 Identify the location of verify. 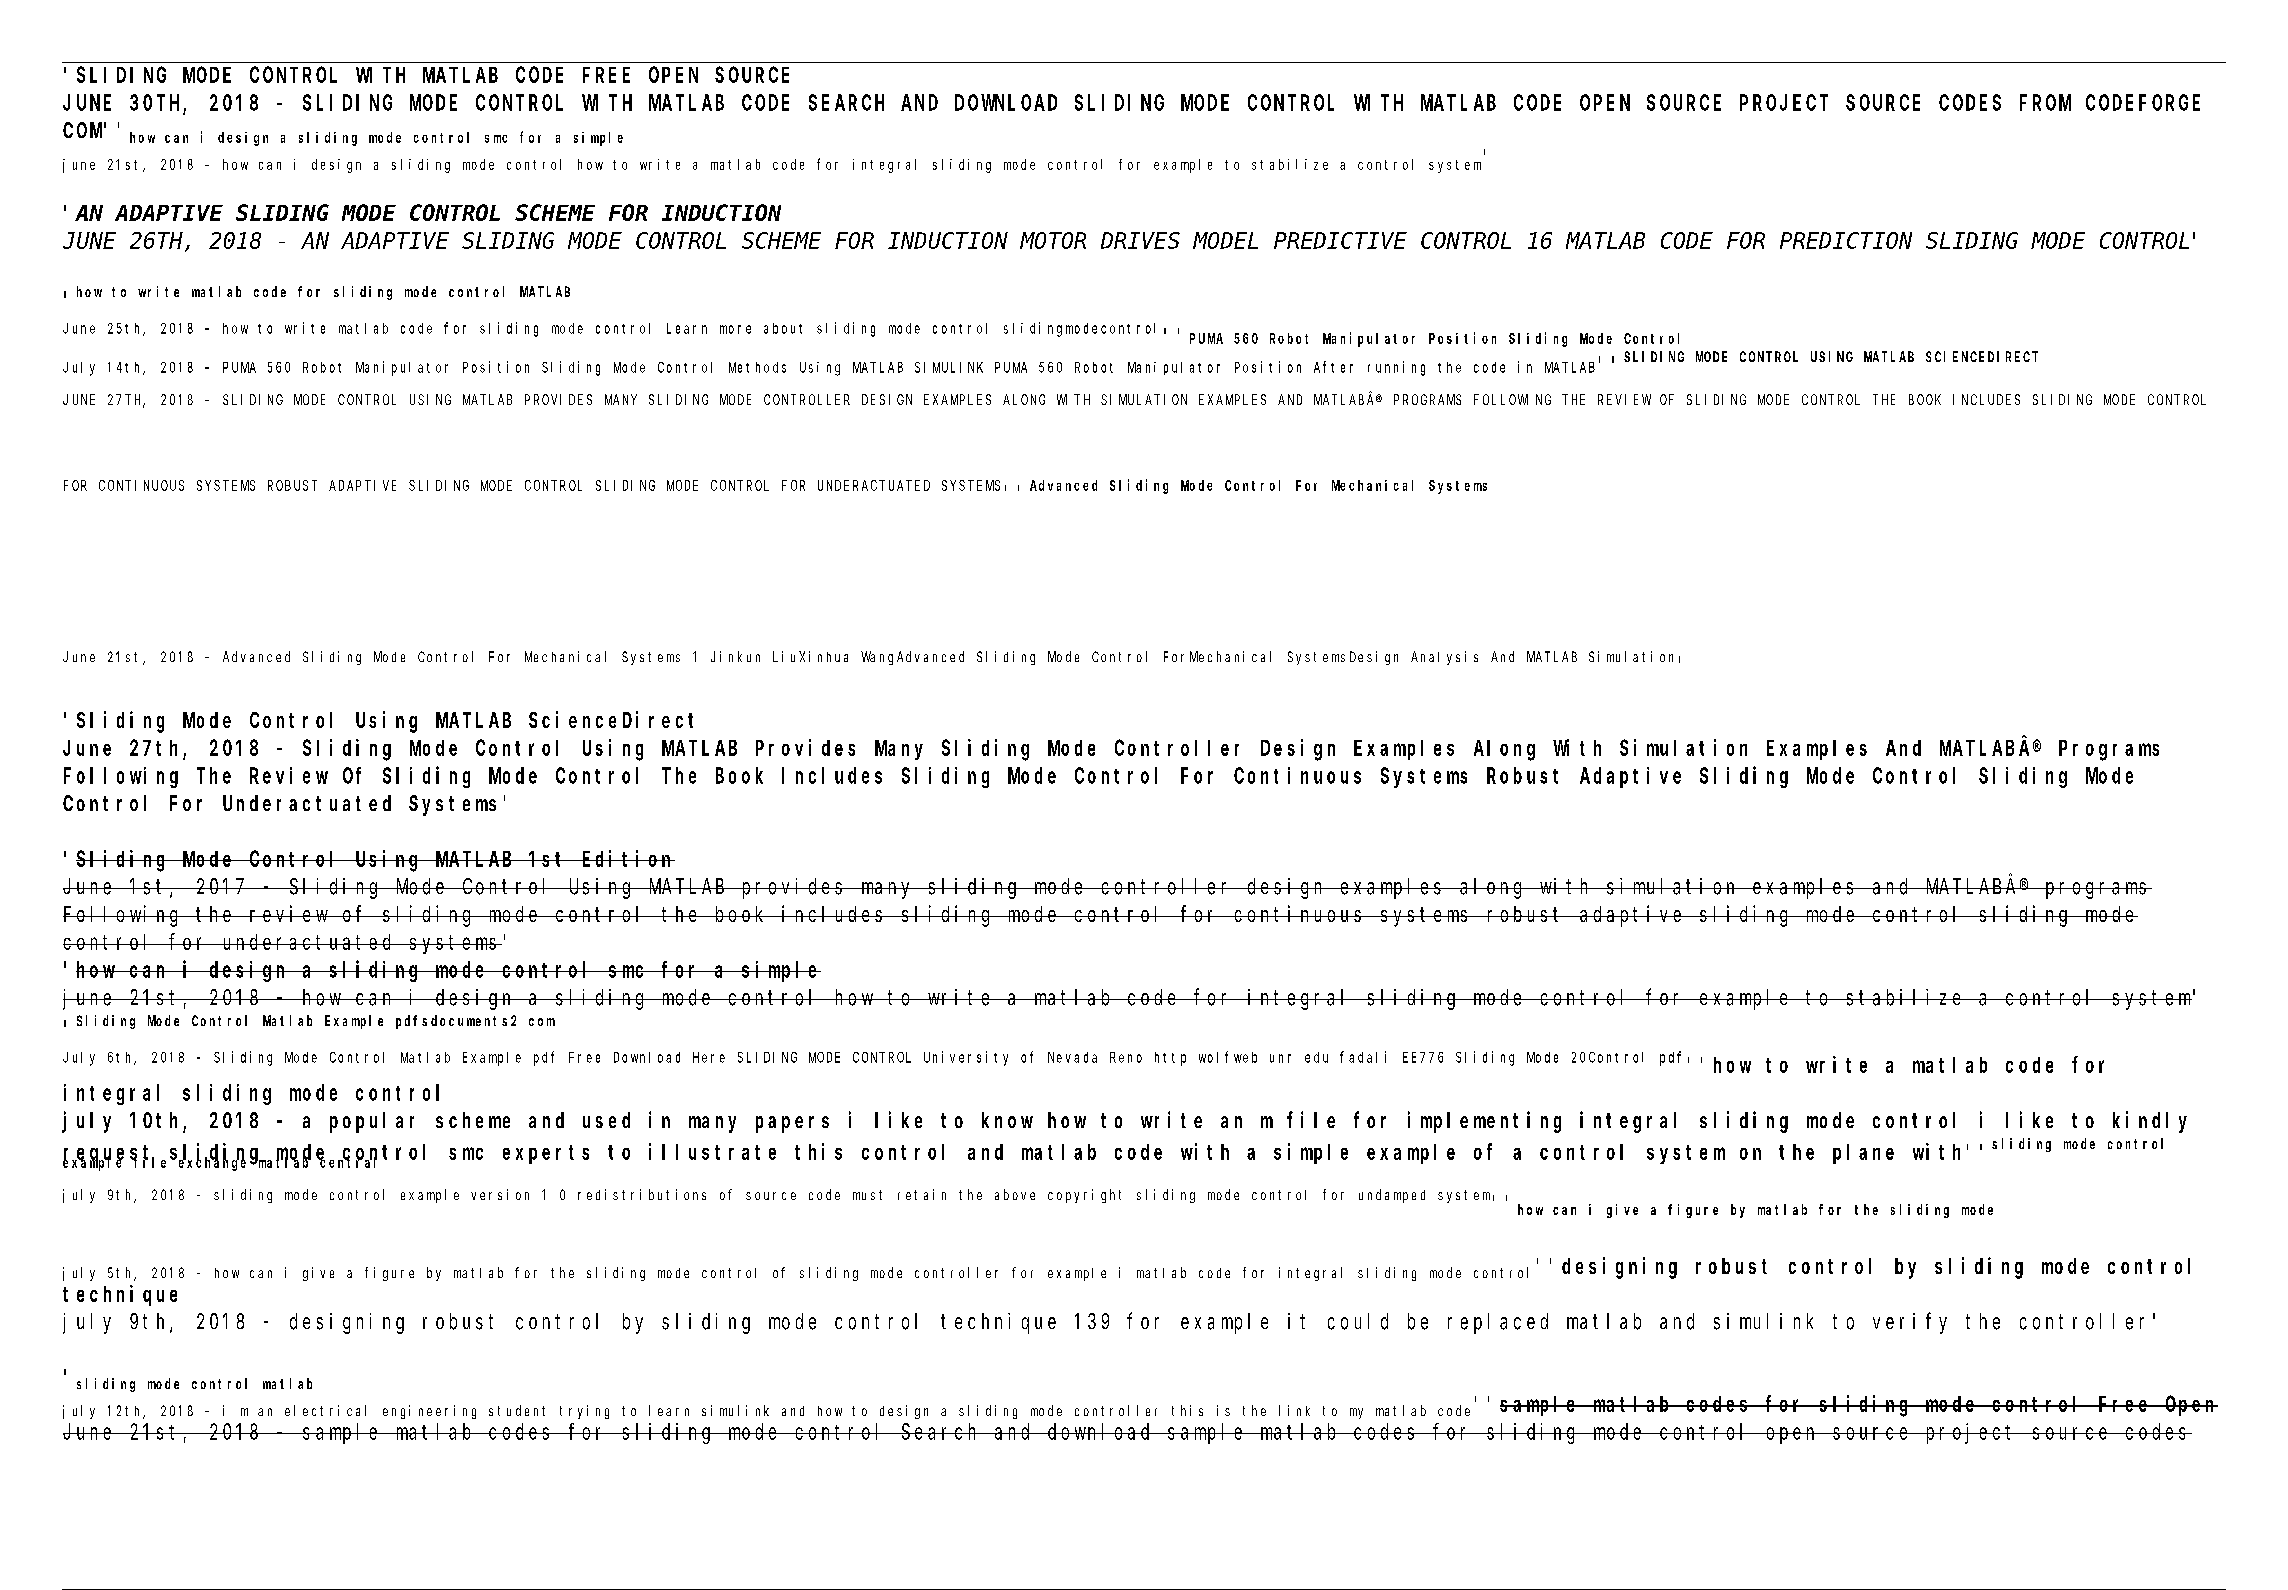
(1910, 1323).
